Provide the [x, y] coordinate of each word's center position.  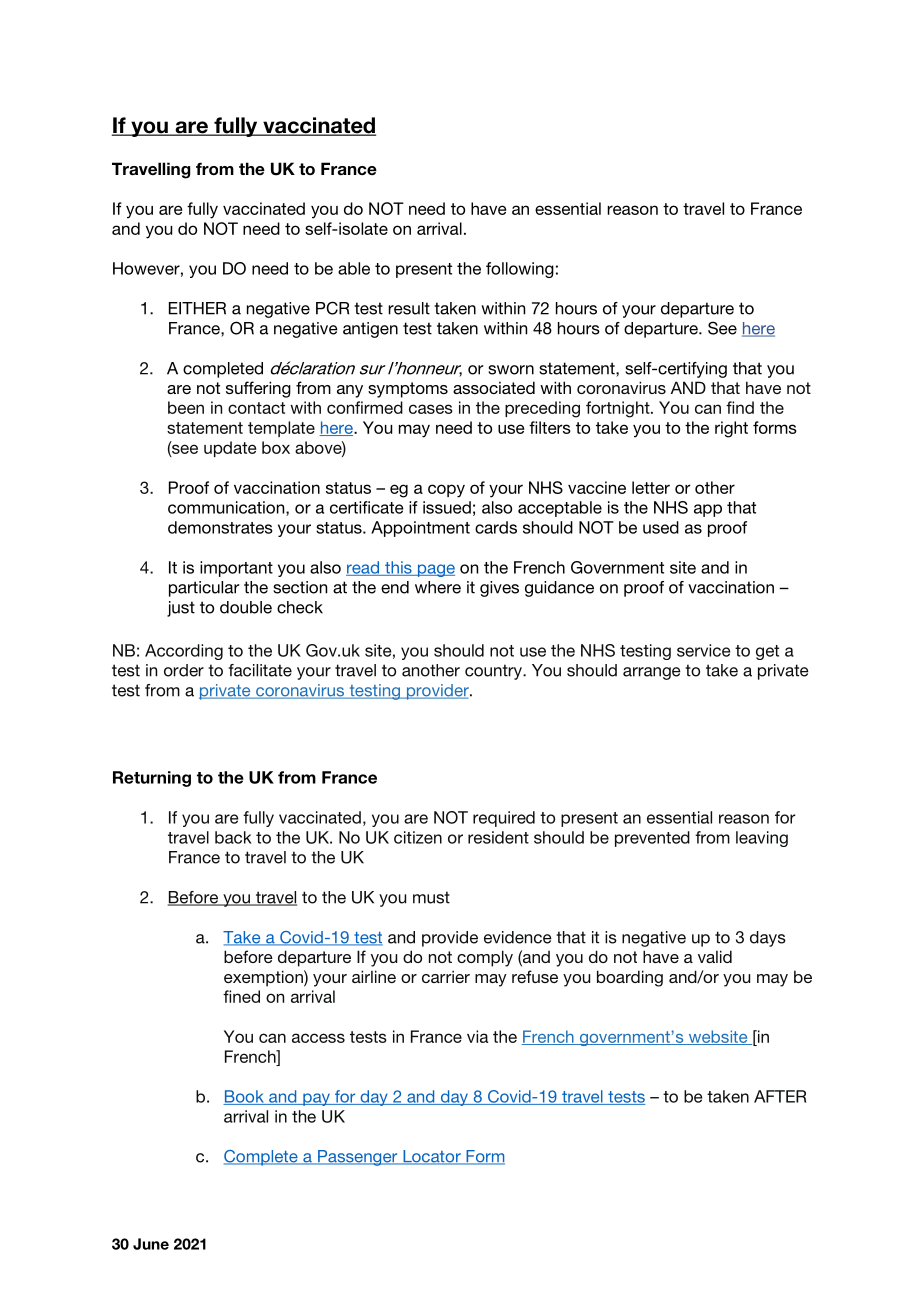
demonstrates [220, 527]
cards [496, 527]
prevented [652, 839]
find [740, 407]
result [409, 308]
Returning [152, 779]
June [151, 1244]
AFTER [780, 1096]
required [504, 819]
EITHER [197, 308]
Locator [432, 1157]
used [661, 527]
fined [241, 996]
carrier [446, 976]
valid [715, 956]
